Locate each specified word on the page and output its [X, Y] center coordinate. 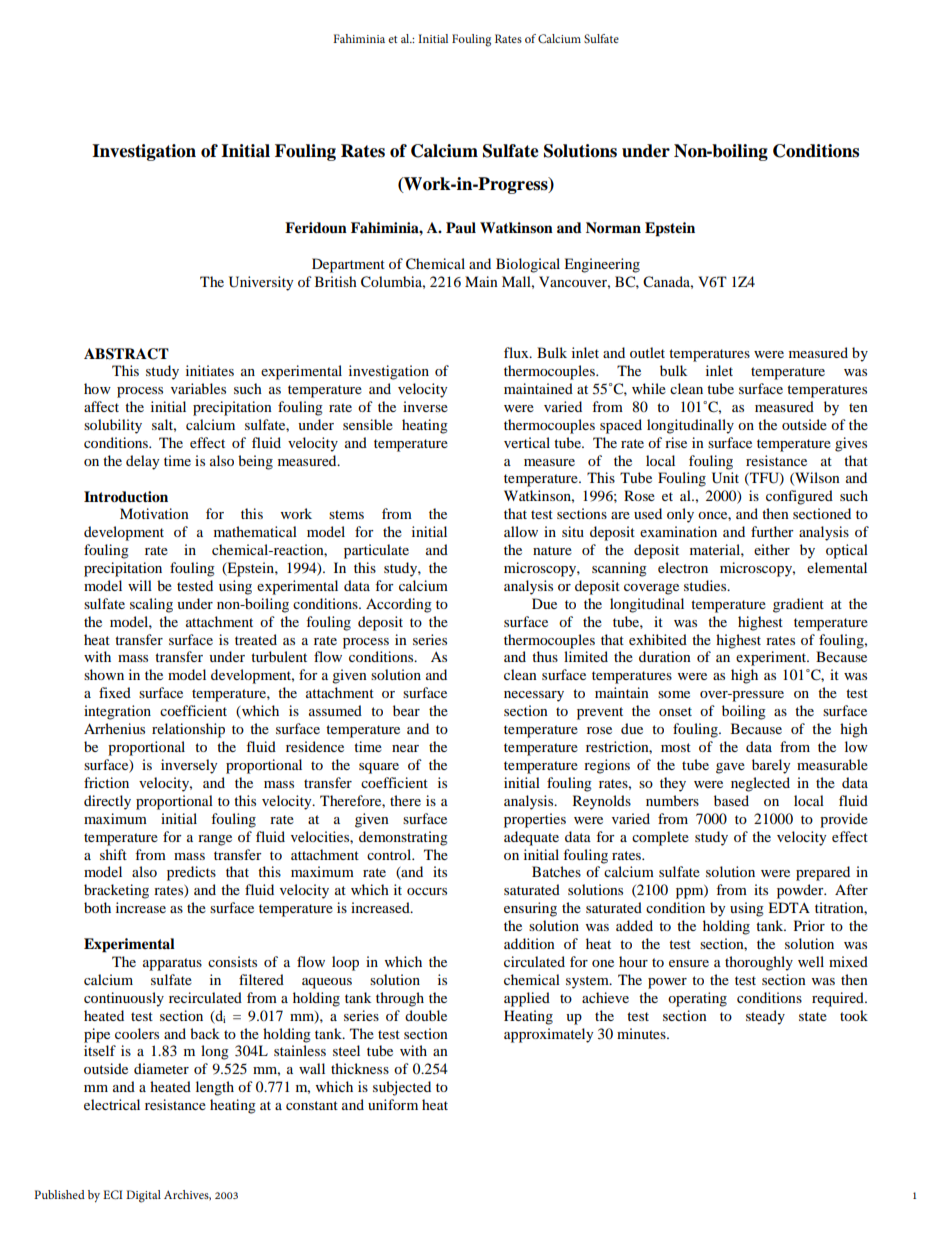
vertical [527, 442]
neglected [760, 784]
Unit [725, 478]
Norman [613, 228]
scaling [151, 605]
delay [143, 462]
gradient [798, 605]
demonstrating [403, 838]
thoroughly [759, 963]
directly [107, 802]
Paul [461, 228]
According [399, 605]
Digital [143, 1196]
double [426, 1015]
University [261, 283]
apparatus [172, 964]
